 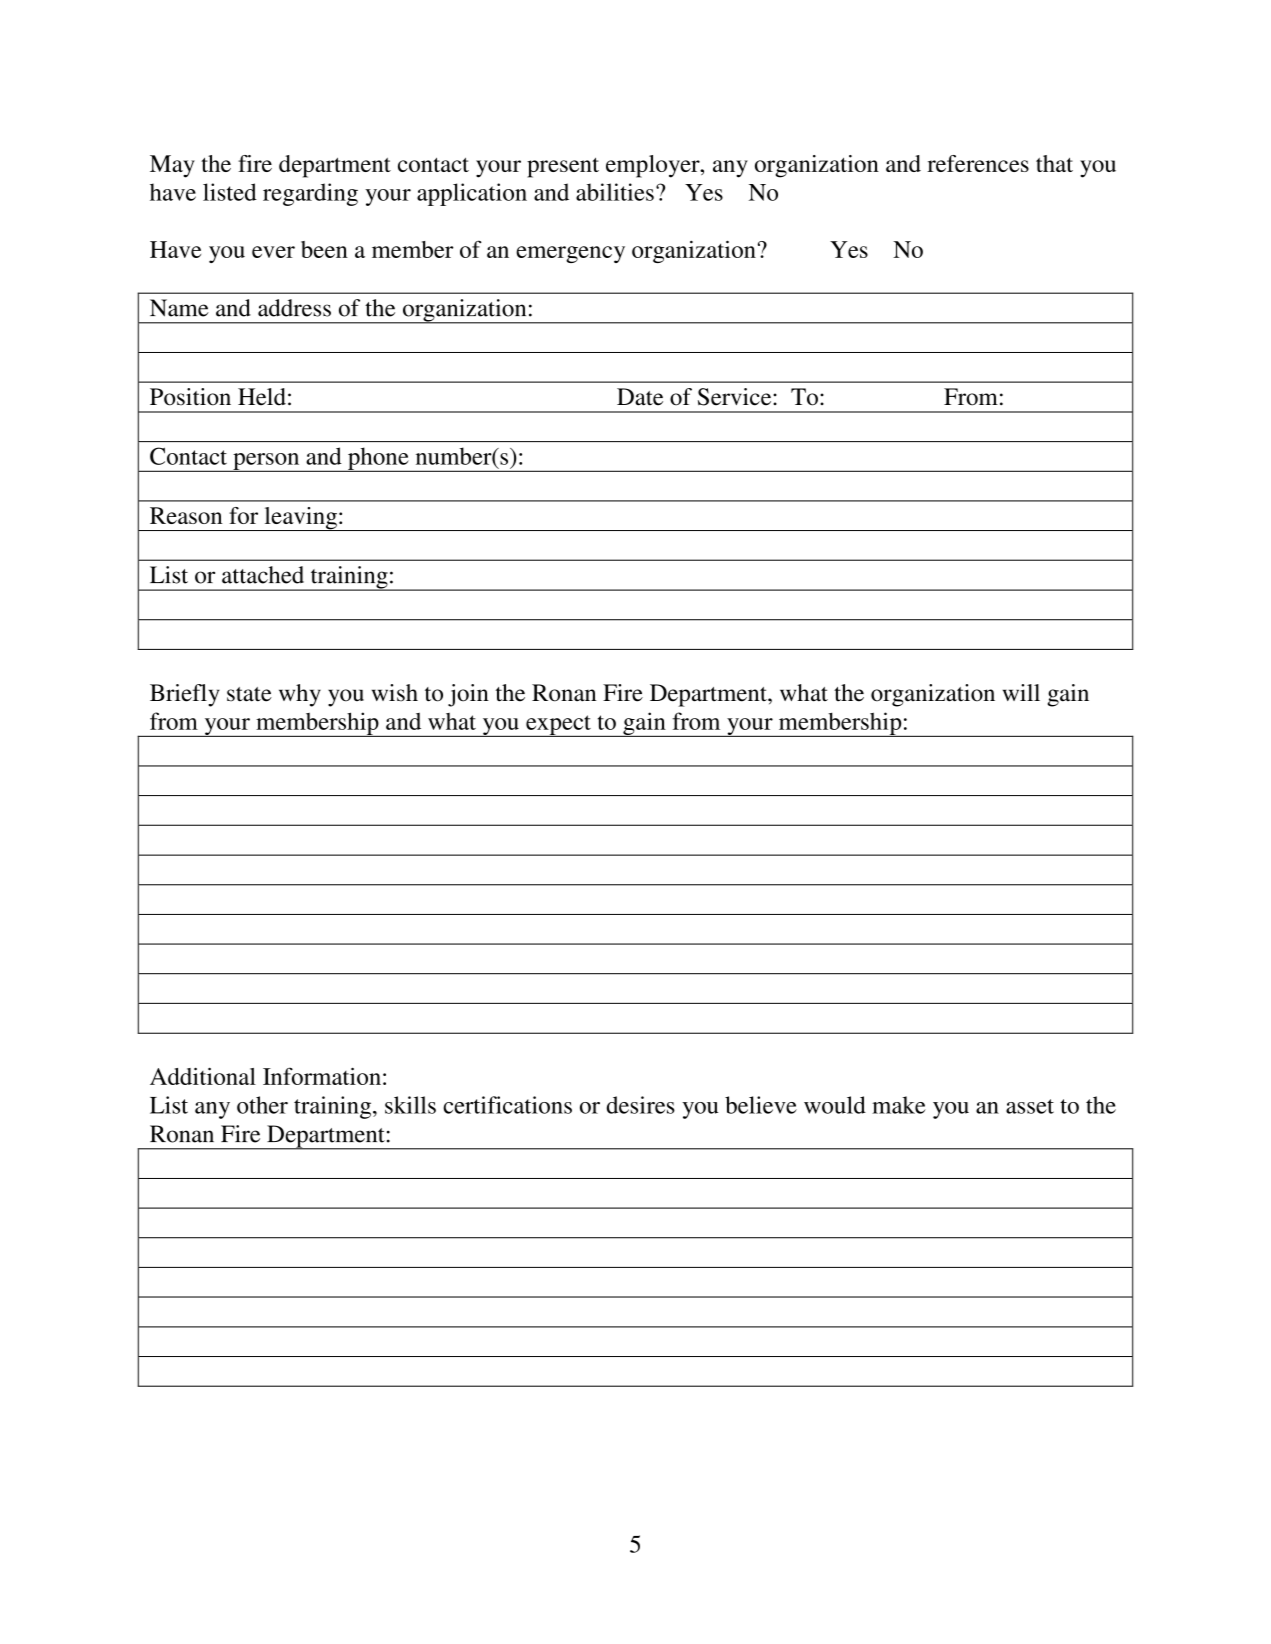 What do you see at coordinates (640, 397) in the image?
I see `Date` at bounding box center [640, 397].
